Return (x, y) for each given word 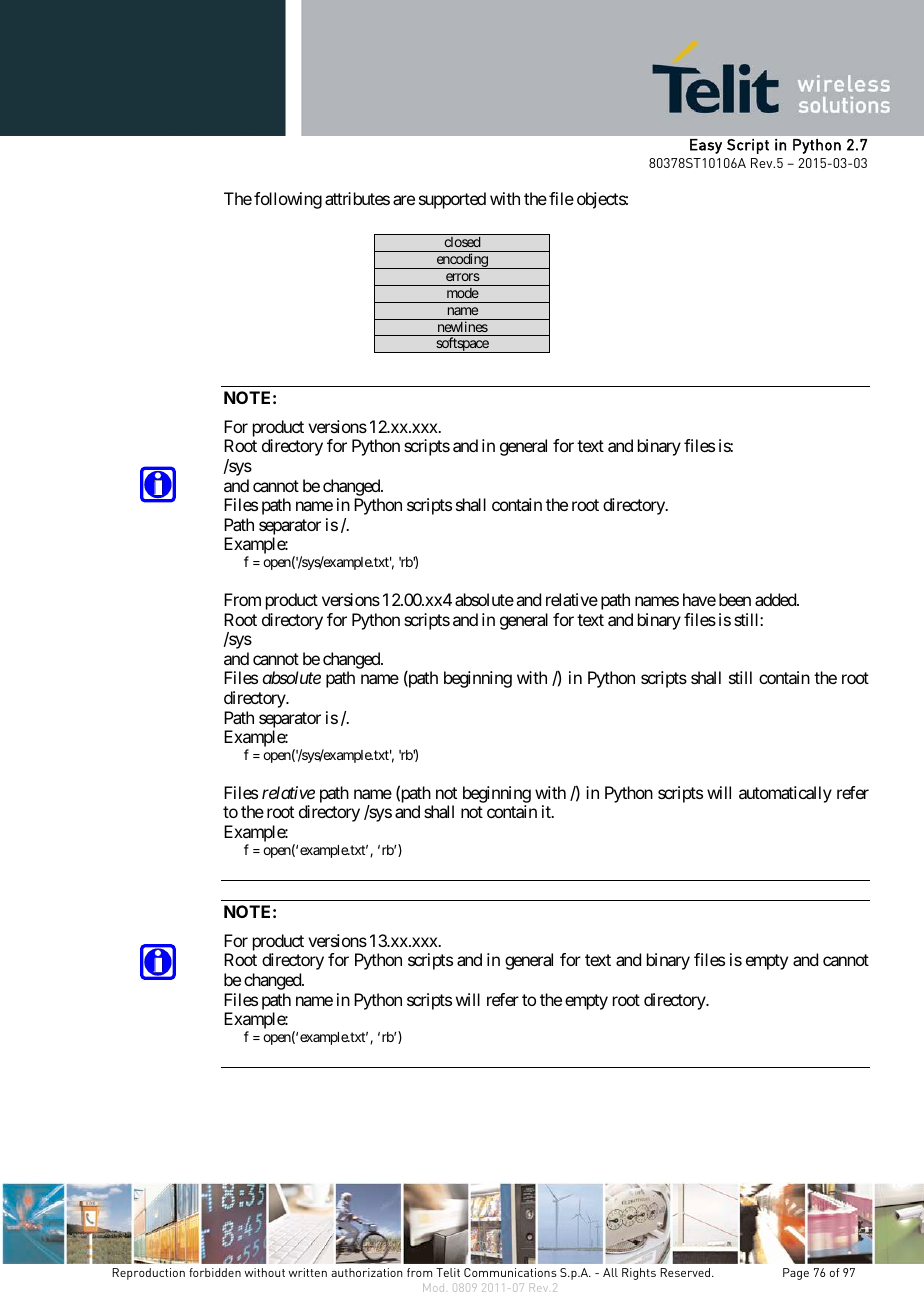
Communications (510, 1272)
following (288, 200)
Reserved (685, 1272)
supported (452, 200)
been (735, 599)
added (776, 599)
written (308, 1272)
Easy (706, 146)
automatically (785, 794)
